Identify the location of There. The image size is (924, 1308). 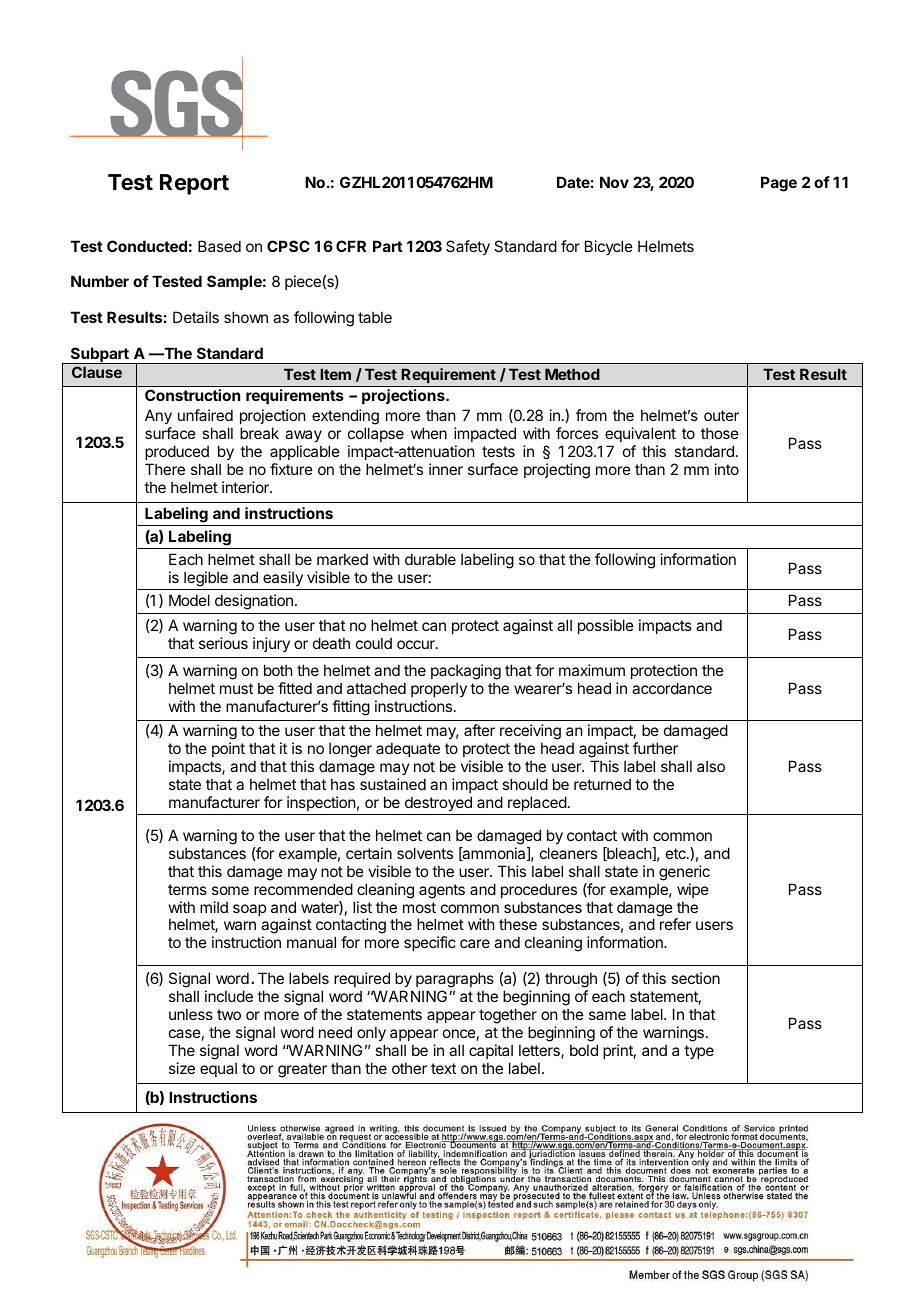
(165, 469).
